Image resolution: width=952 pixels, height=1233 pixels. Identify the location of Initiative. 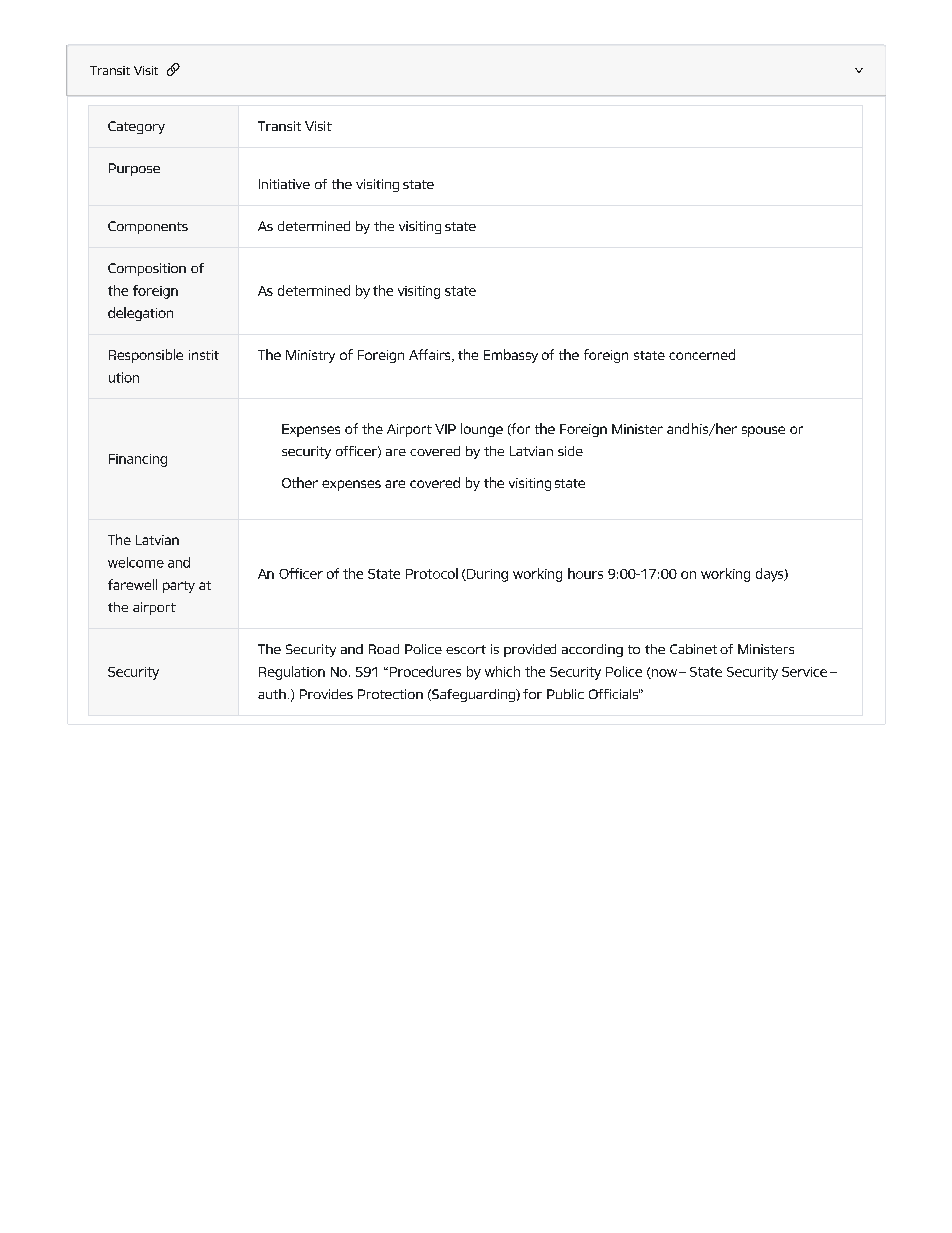
(284, 184).
